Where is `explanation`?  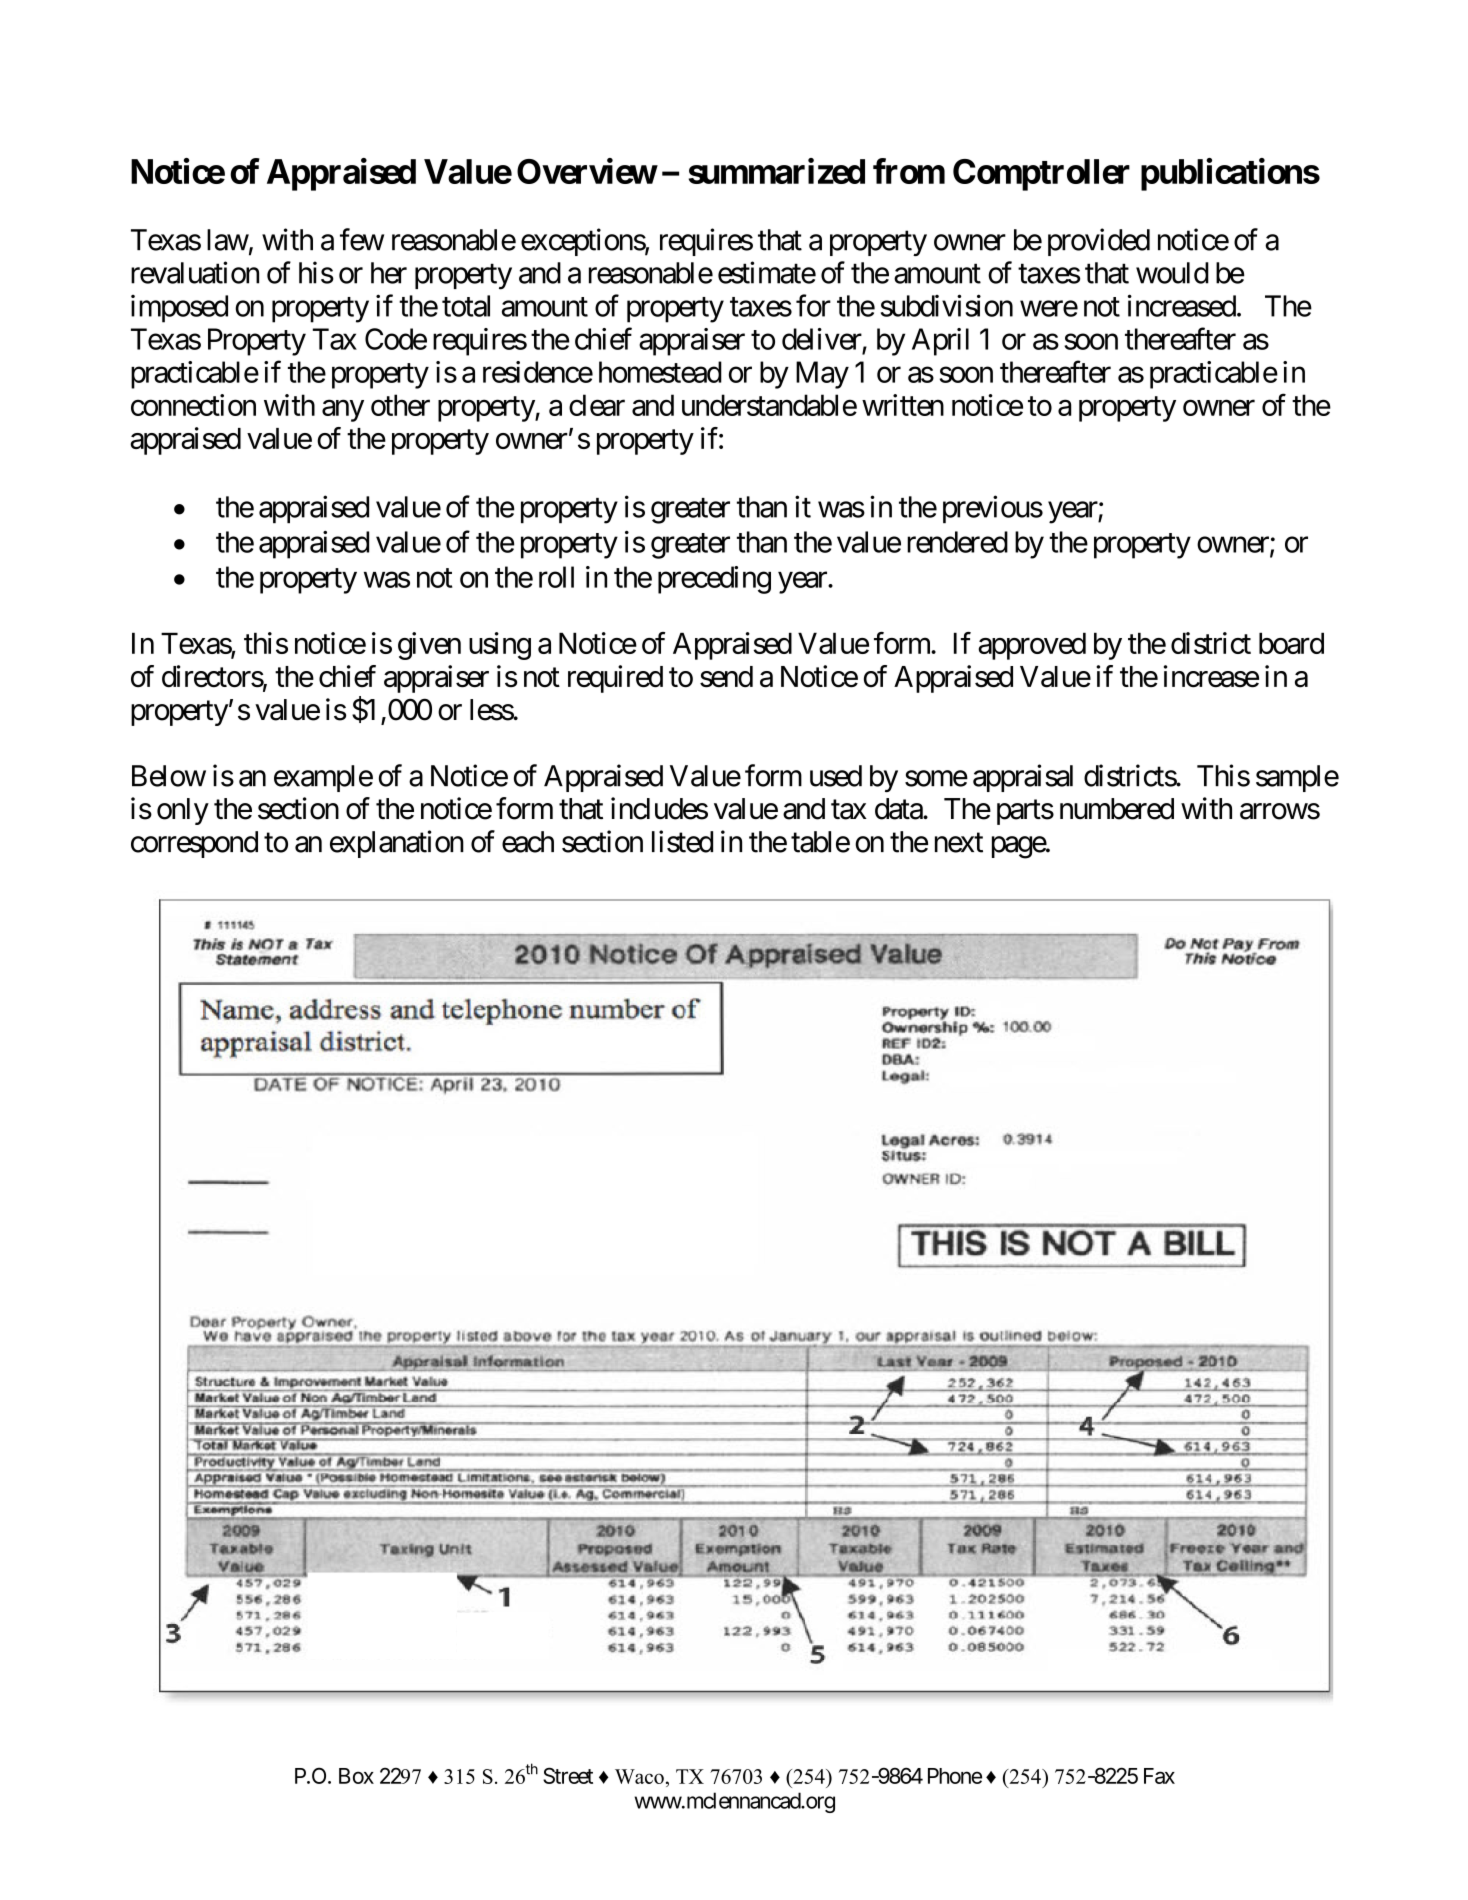 explanation is located at coordinates (397, 844).
